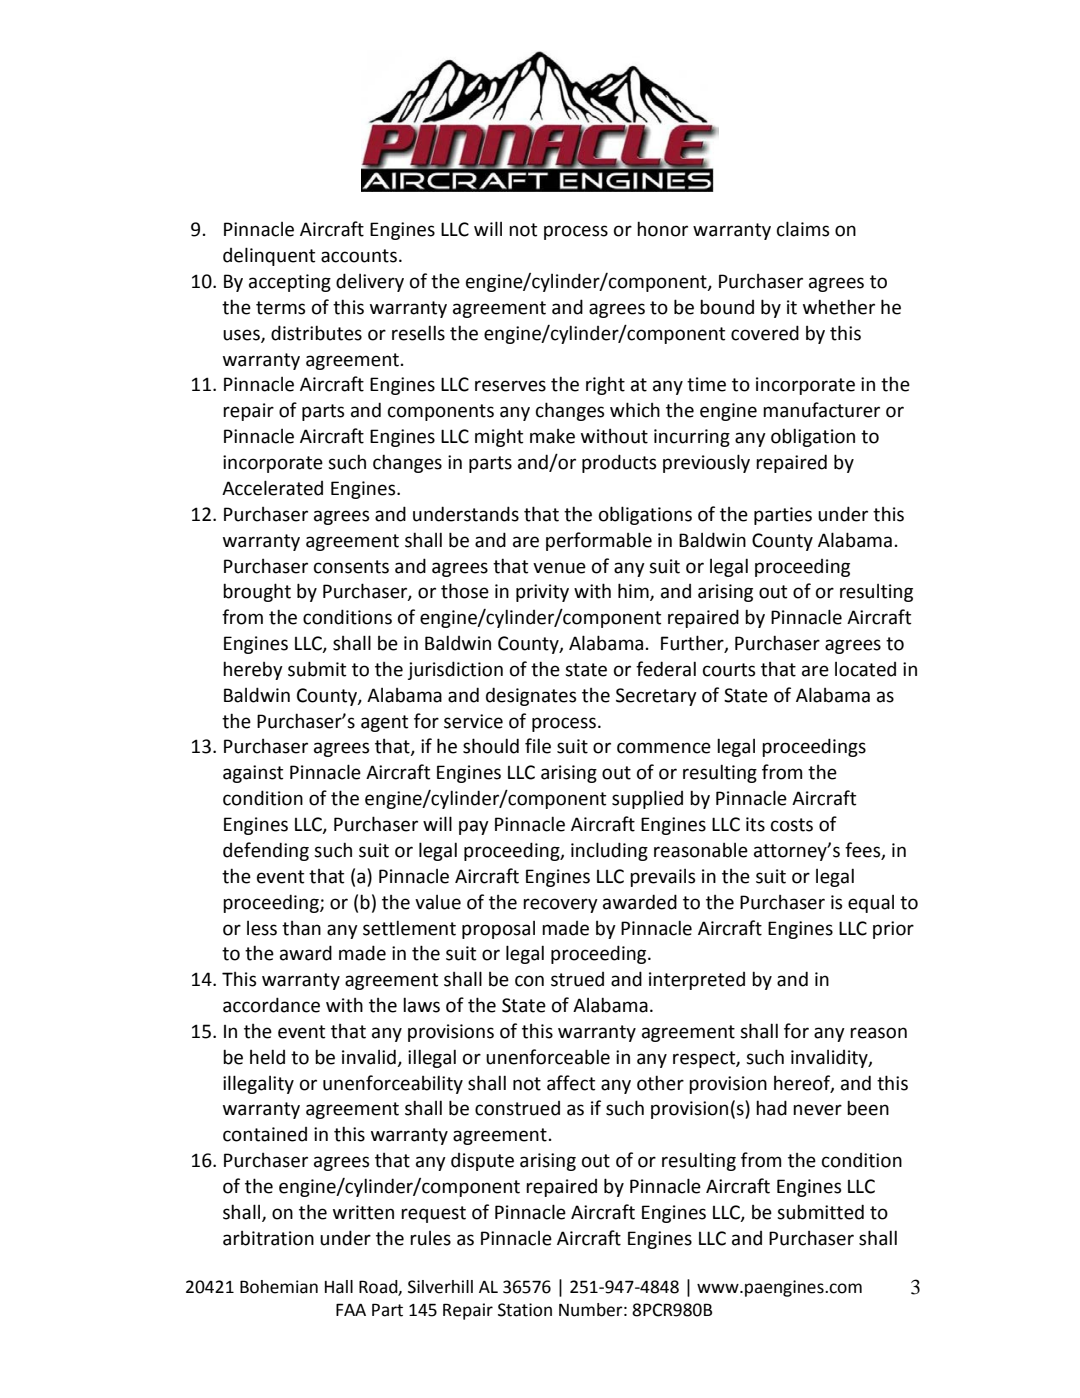 This screenshot has height=1398, width=1080. Describe the element at coordinates (359, 256) in the screenshot. I see `accounts` at that location.
